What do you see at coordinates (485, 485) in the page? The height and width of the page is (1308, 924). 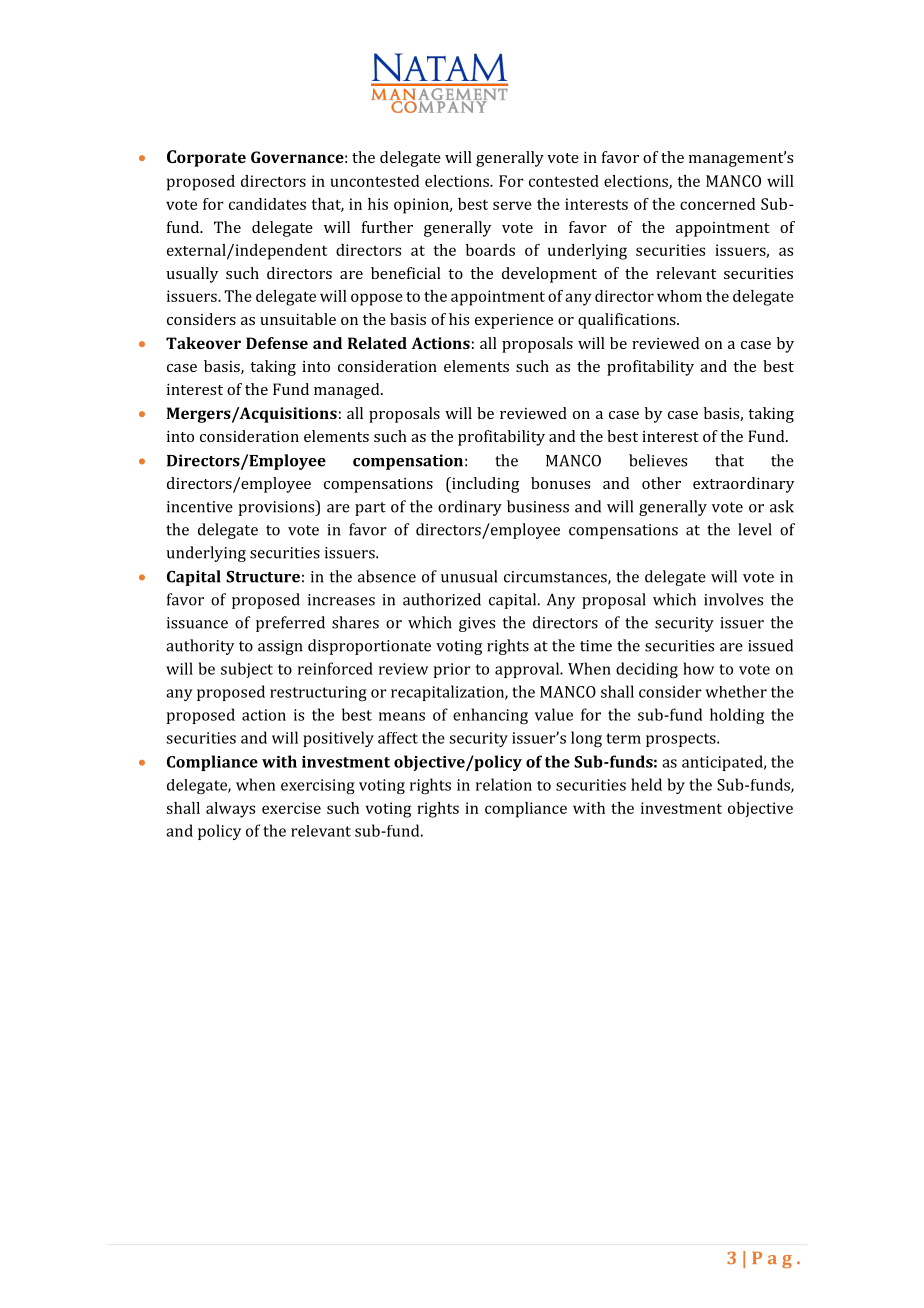 I see `including` at bounding box center [485, 485].
